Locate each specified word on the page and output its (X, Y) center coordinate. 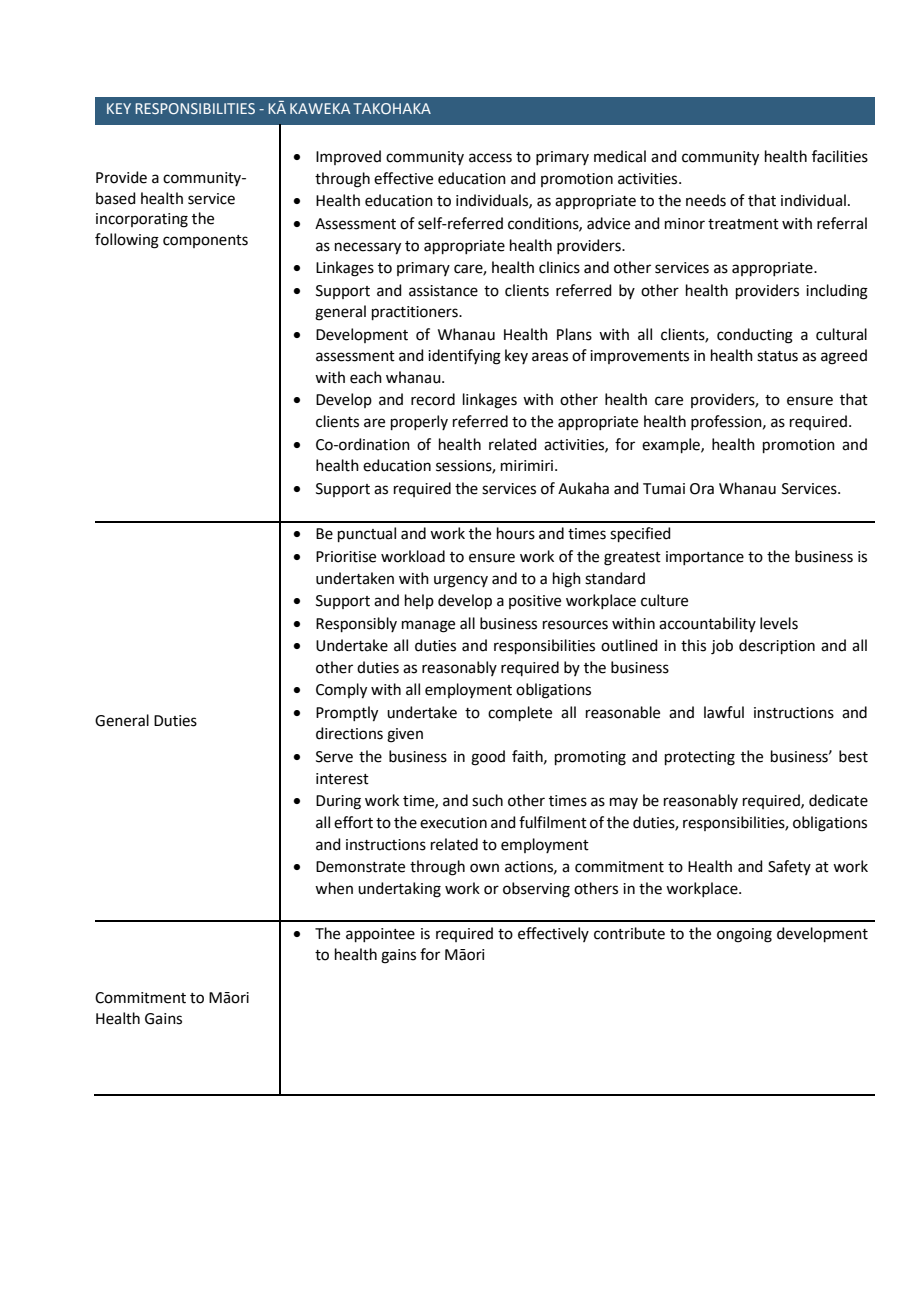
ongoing (744, 935)
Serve (334, 757)
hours (516, 533)
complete (520, 713)
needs (706, 200)
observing (536, 890)
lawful (724, 712)
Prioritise (346, 557)
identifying (464, 357)
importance (705, 558)
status (777, 356)
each (366, 377)
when (334, 888)
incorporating (142, 220)
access (490, 158)
